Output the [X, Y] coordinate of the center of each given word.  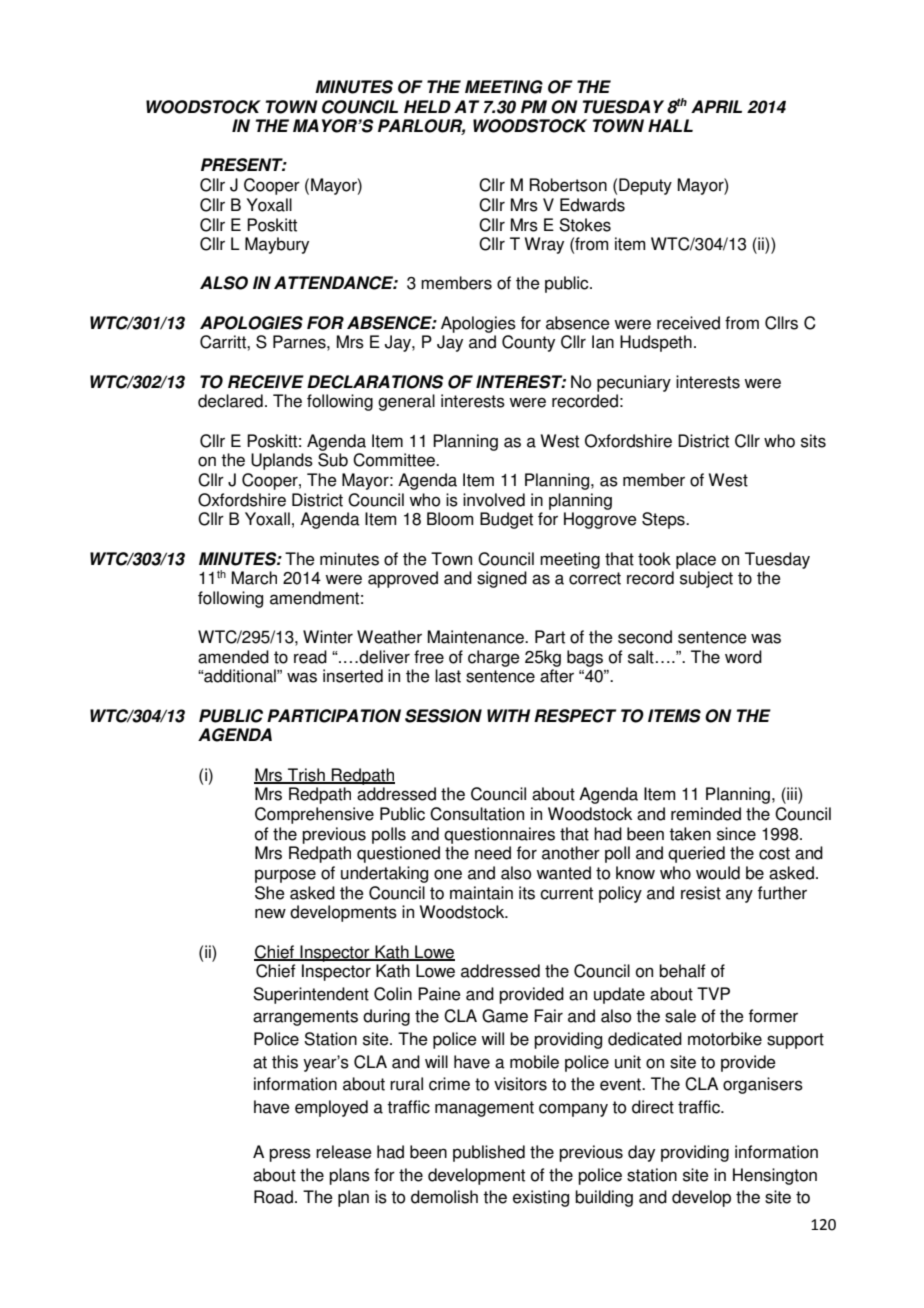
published [489, 1153]
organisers [763, 1085]
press [290, 1155]
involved [494, 500]
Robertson [568, 185]
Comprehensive [314, 815]
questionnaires [499, 835]
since [736, 834]
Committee [395, 460]
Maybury [277, 245]
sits [813, 441]
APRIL [716, 106]
